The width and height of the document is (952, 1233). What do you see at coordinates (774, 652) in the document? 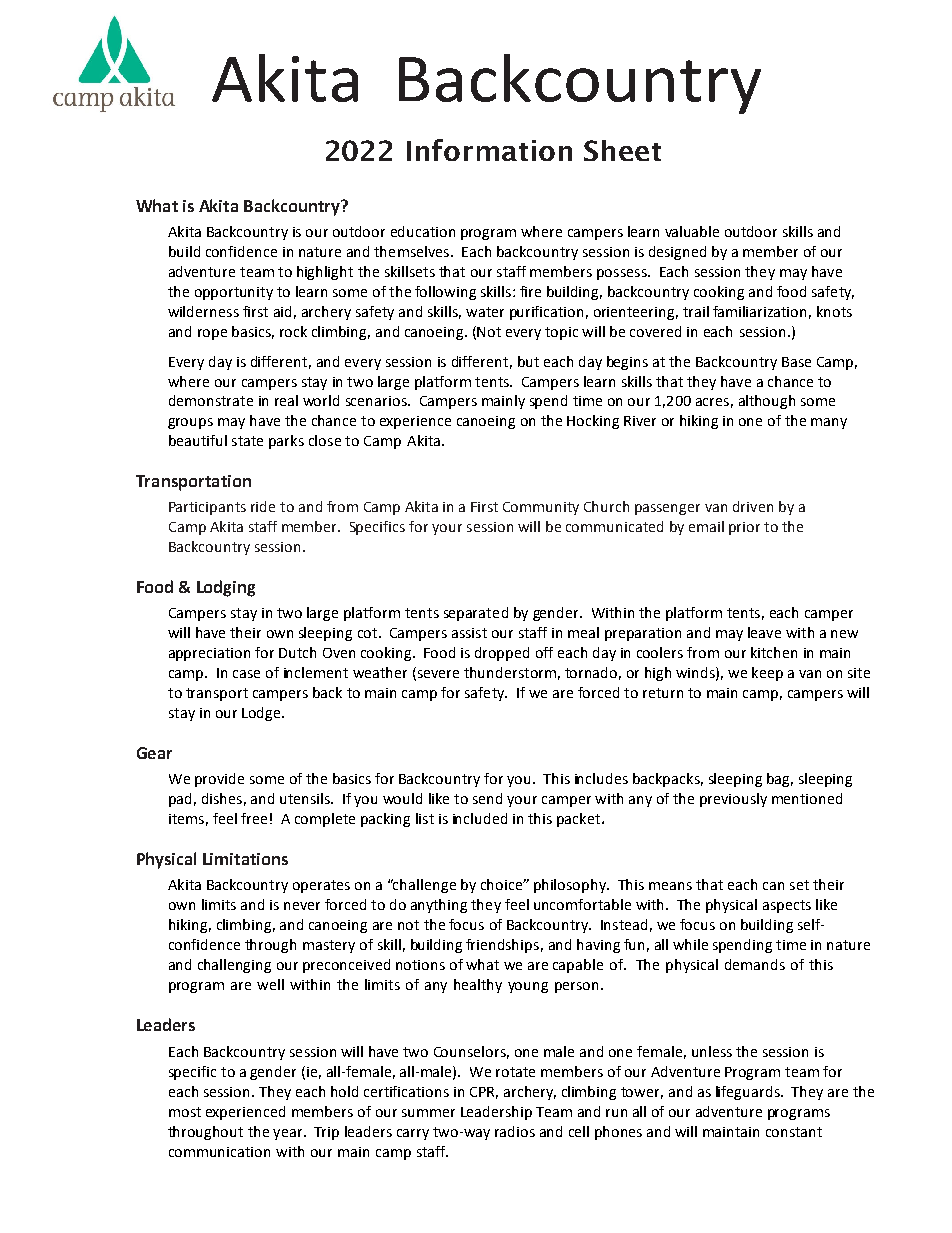
I see `kitchen` at bounding box center [774, 652].
